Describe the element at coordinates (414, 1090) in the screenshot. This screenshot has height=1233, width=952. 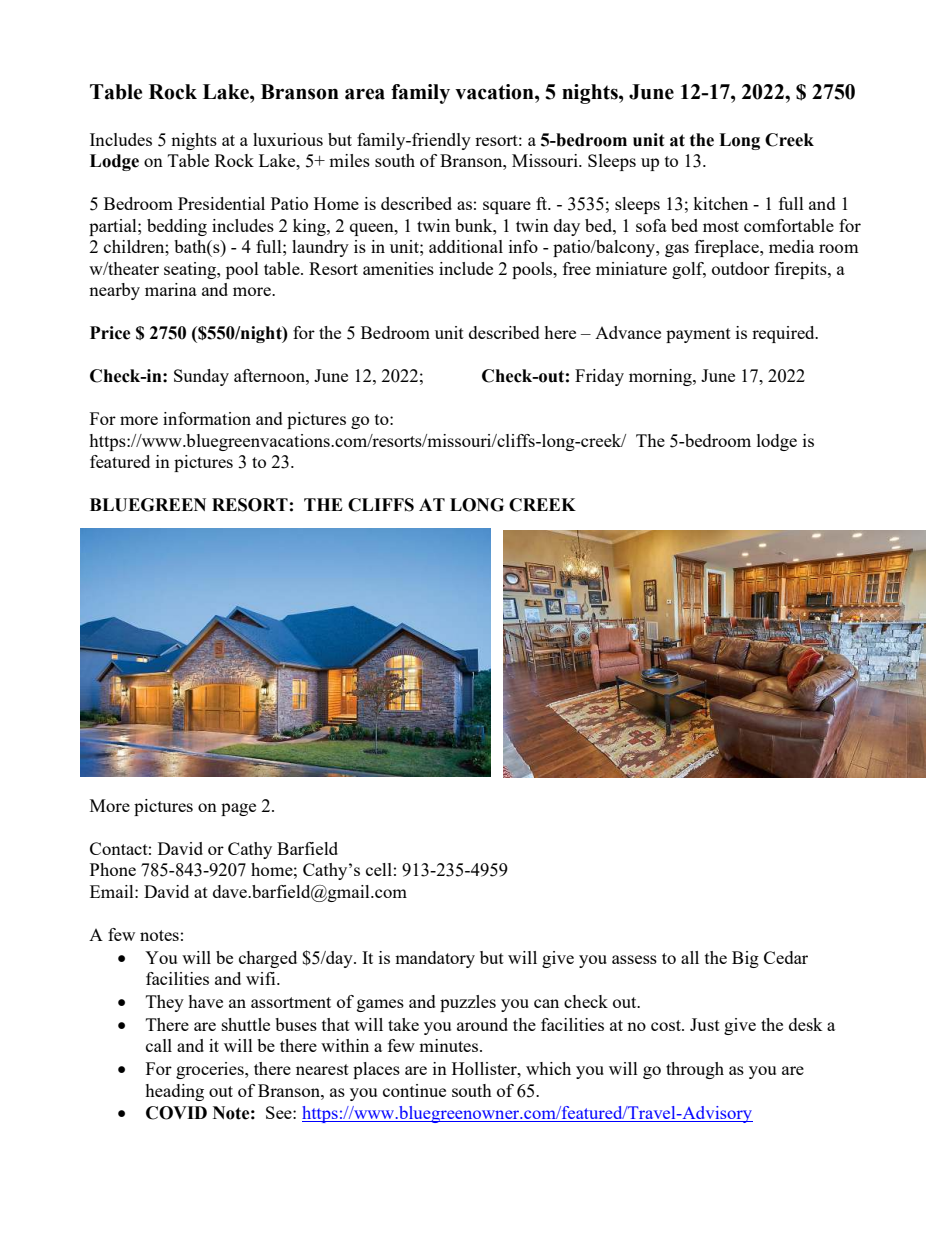
I see `continue` at that location.
